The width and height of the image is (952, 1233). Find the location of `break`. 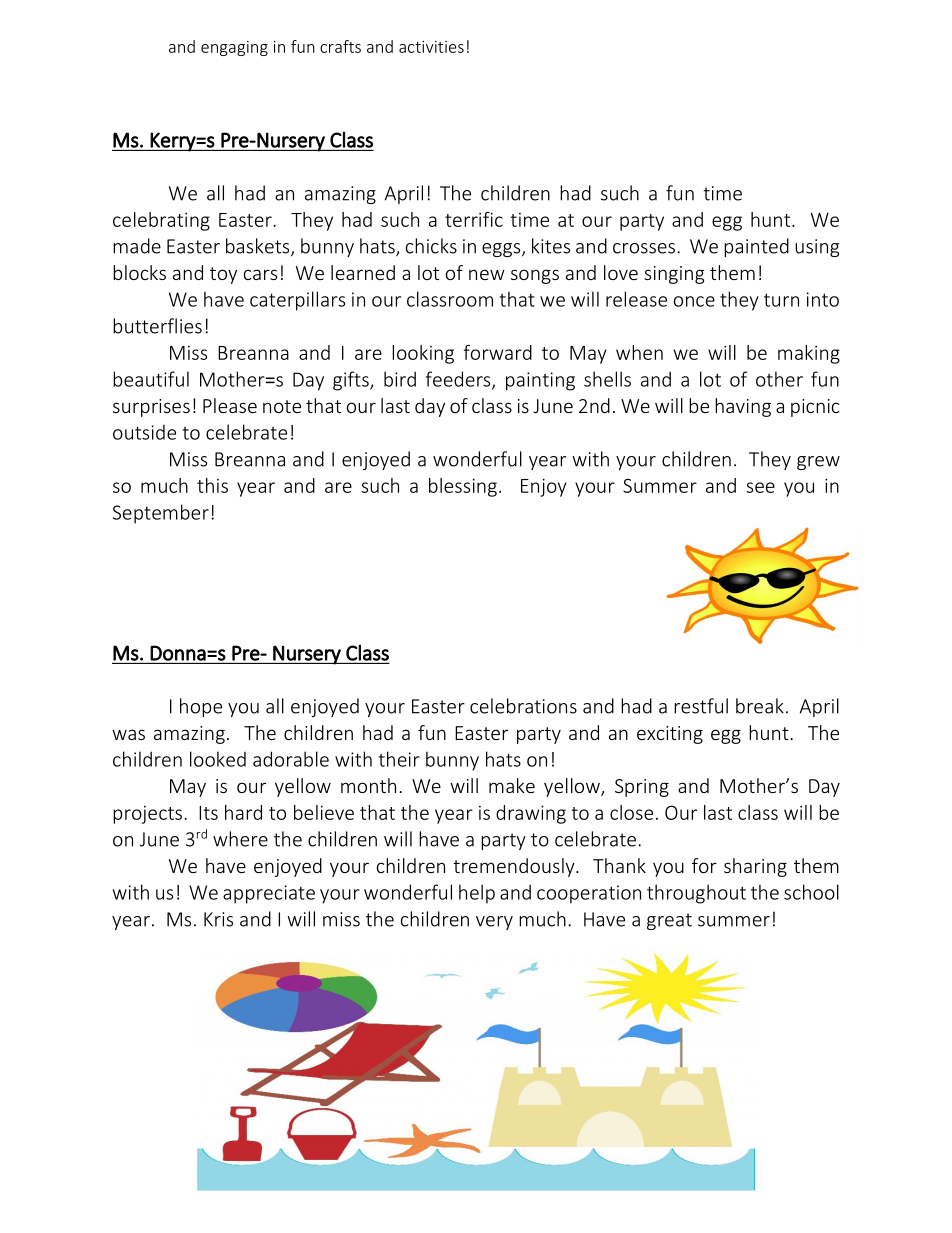

break is located at coordinates (760, 706).
